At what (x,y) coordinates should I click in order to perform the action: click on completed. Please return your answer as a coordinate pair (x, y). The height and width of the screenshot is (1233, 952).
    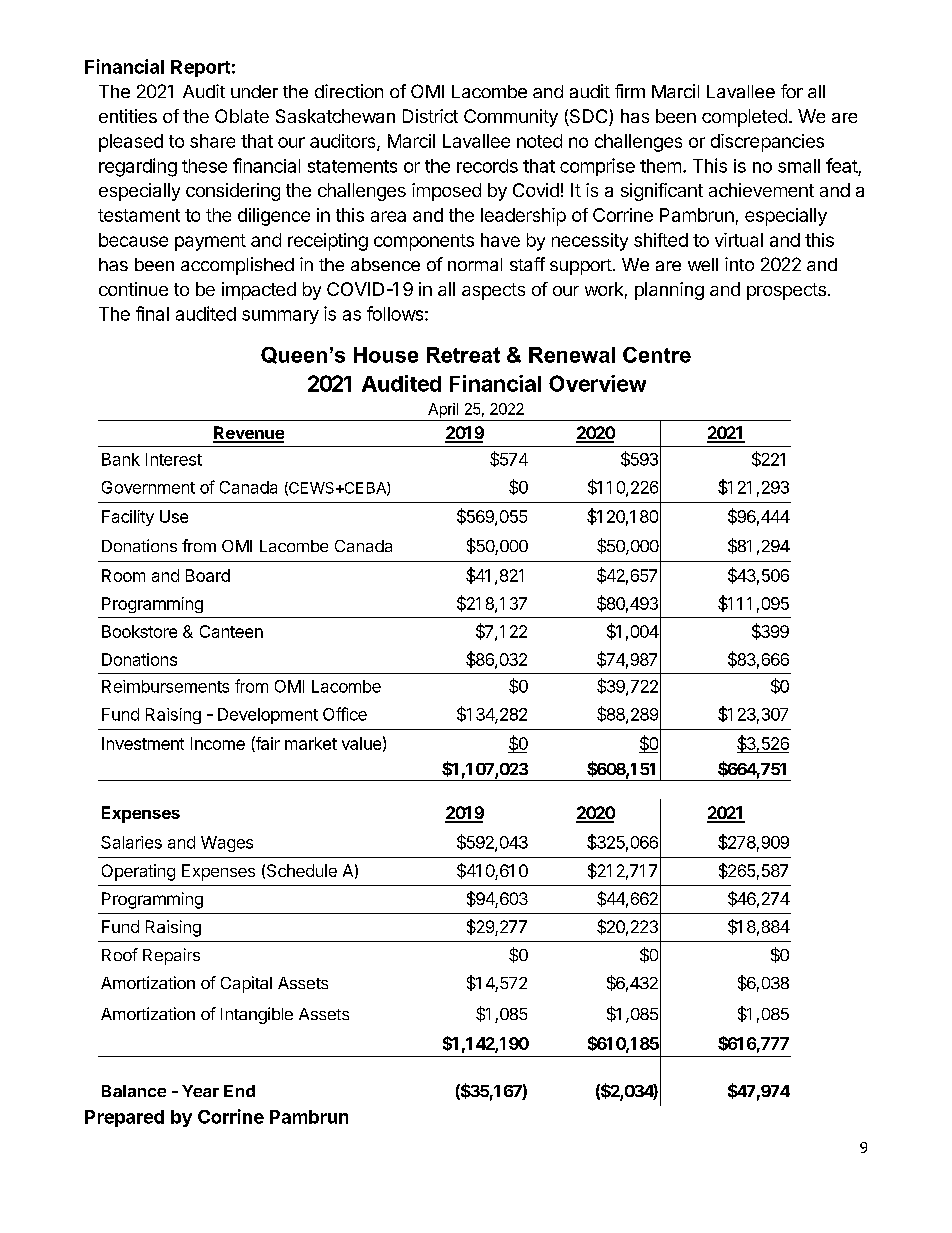
    Looking at the image, I should click on (744, 118).
